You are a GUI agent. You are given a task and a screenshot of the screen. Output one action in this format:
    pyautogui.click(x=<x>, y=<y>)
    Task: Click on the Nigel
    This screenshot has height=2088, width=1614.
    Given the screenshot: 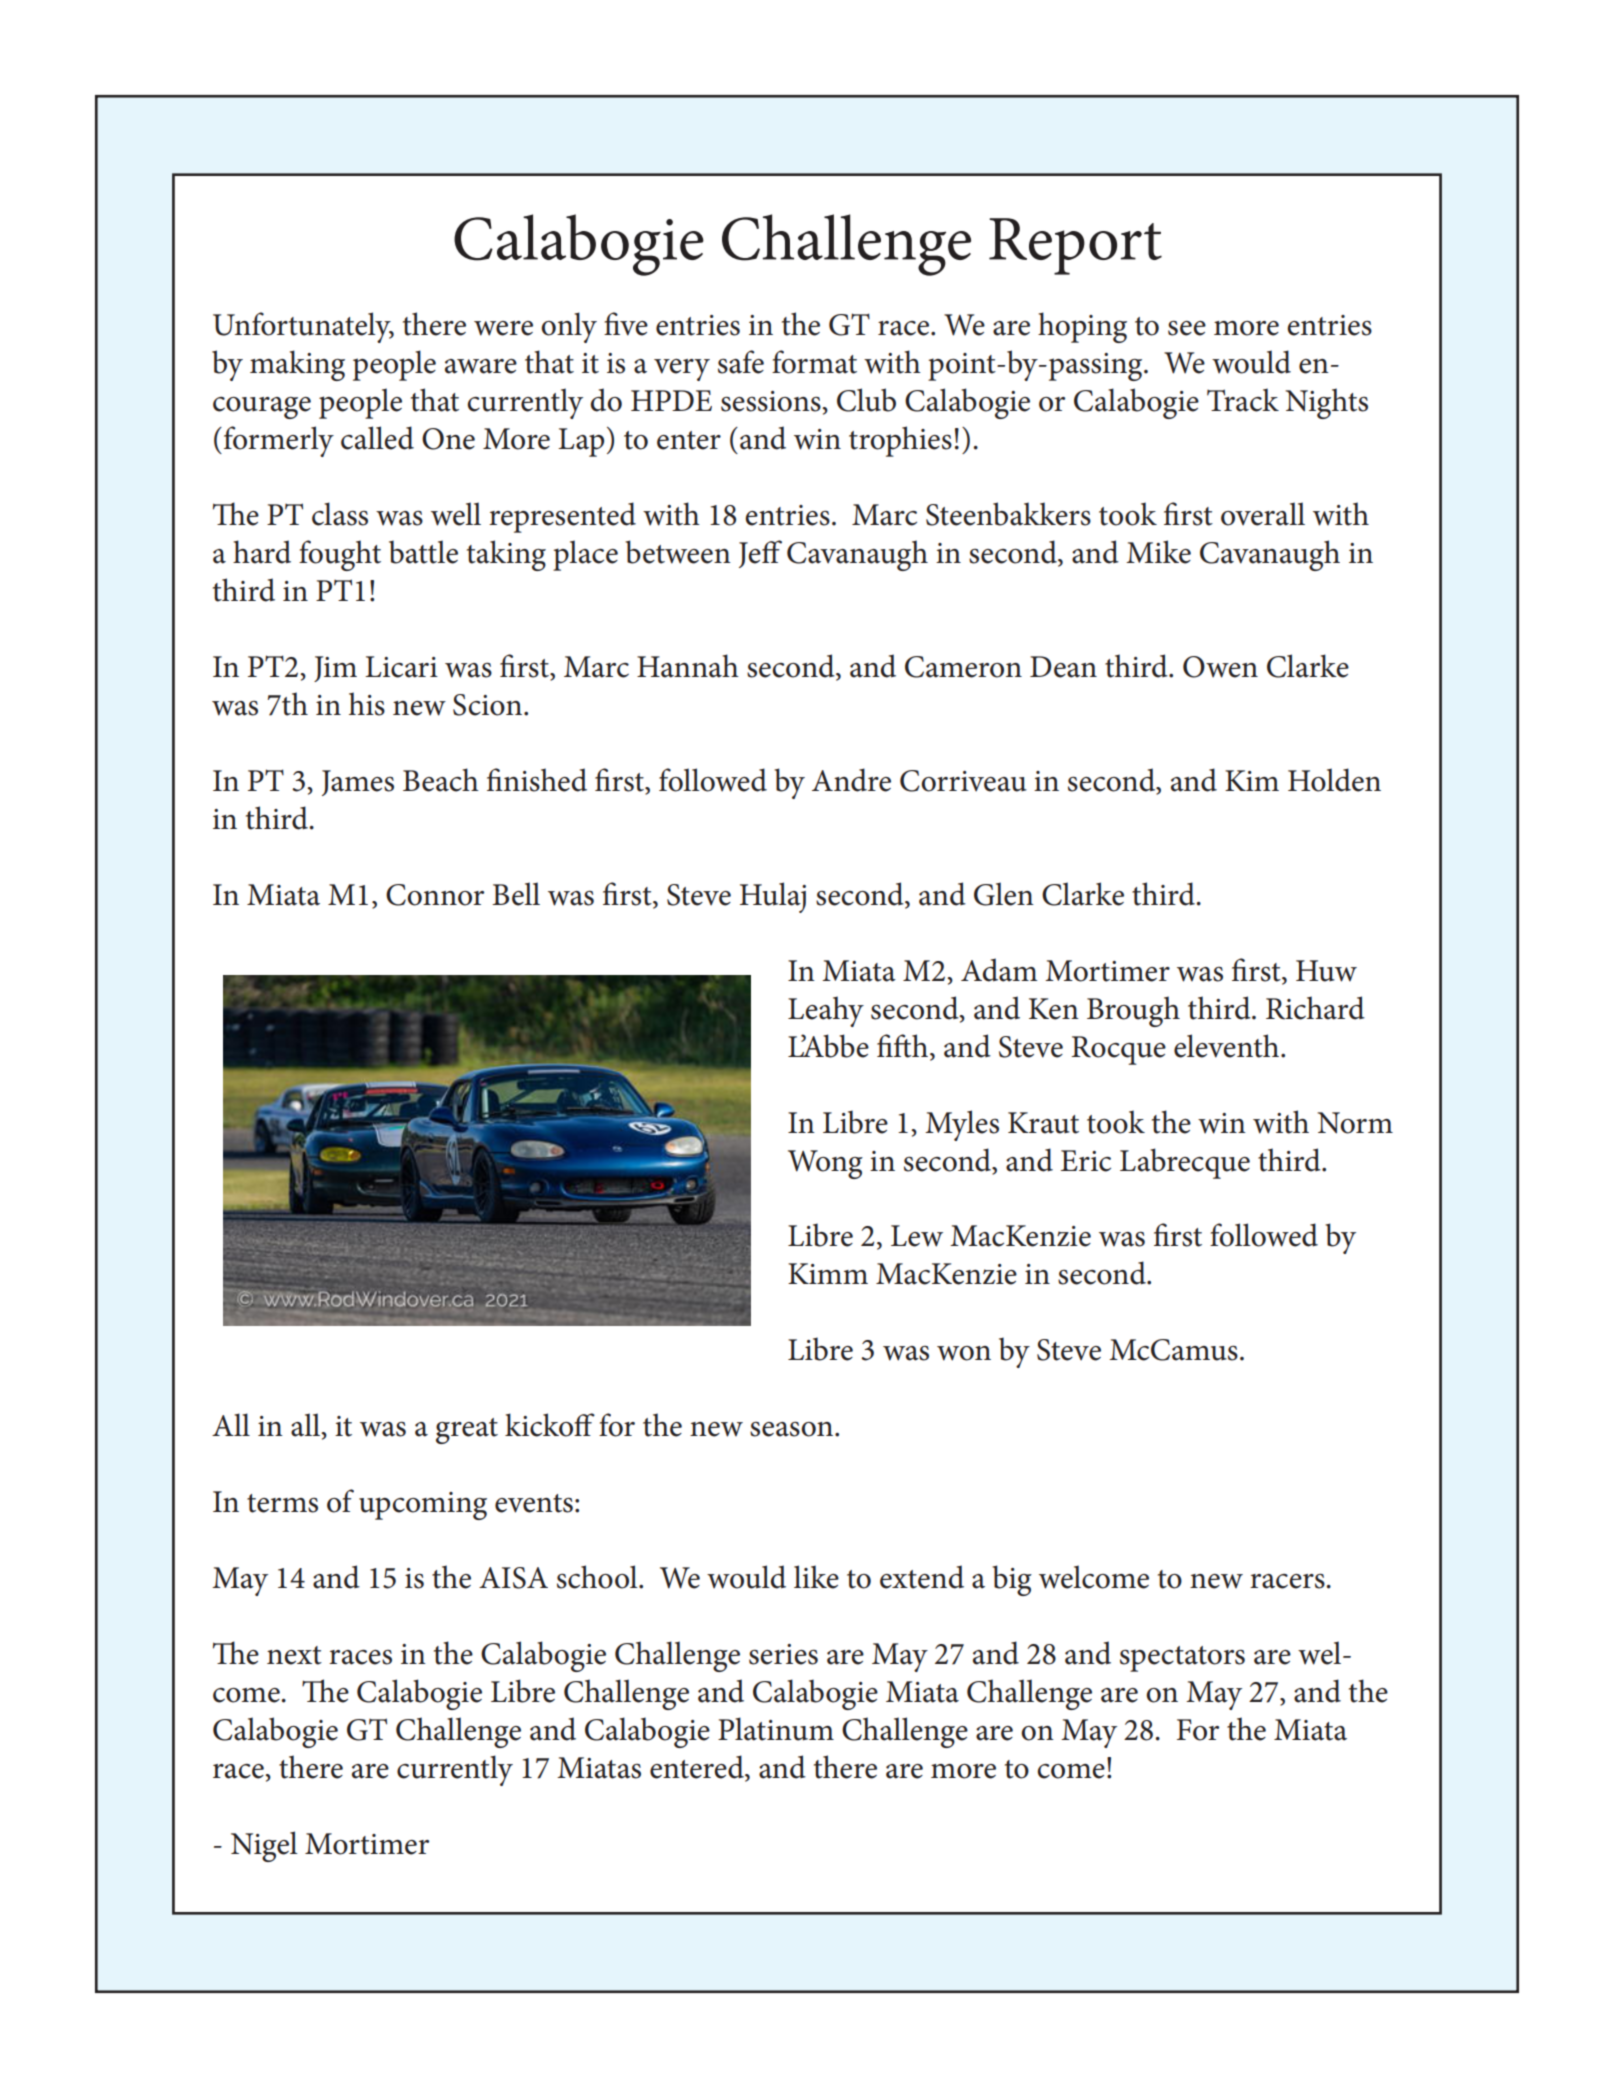 What is the action you would take?
    pyautogui.click(x=264, y=1846)
